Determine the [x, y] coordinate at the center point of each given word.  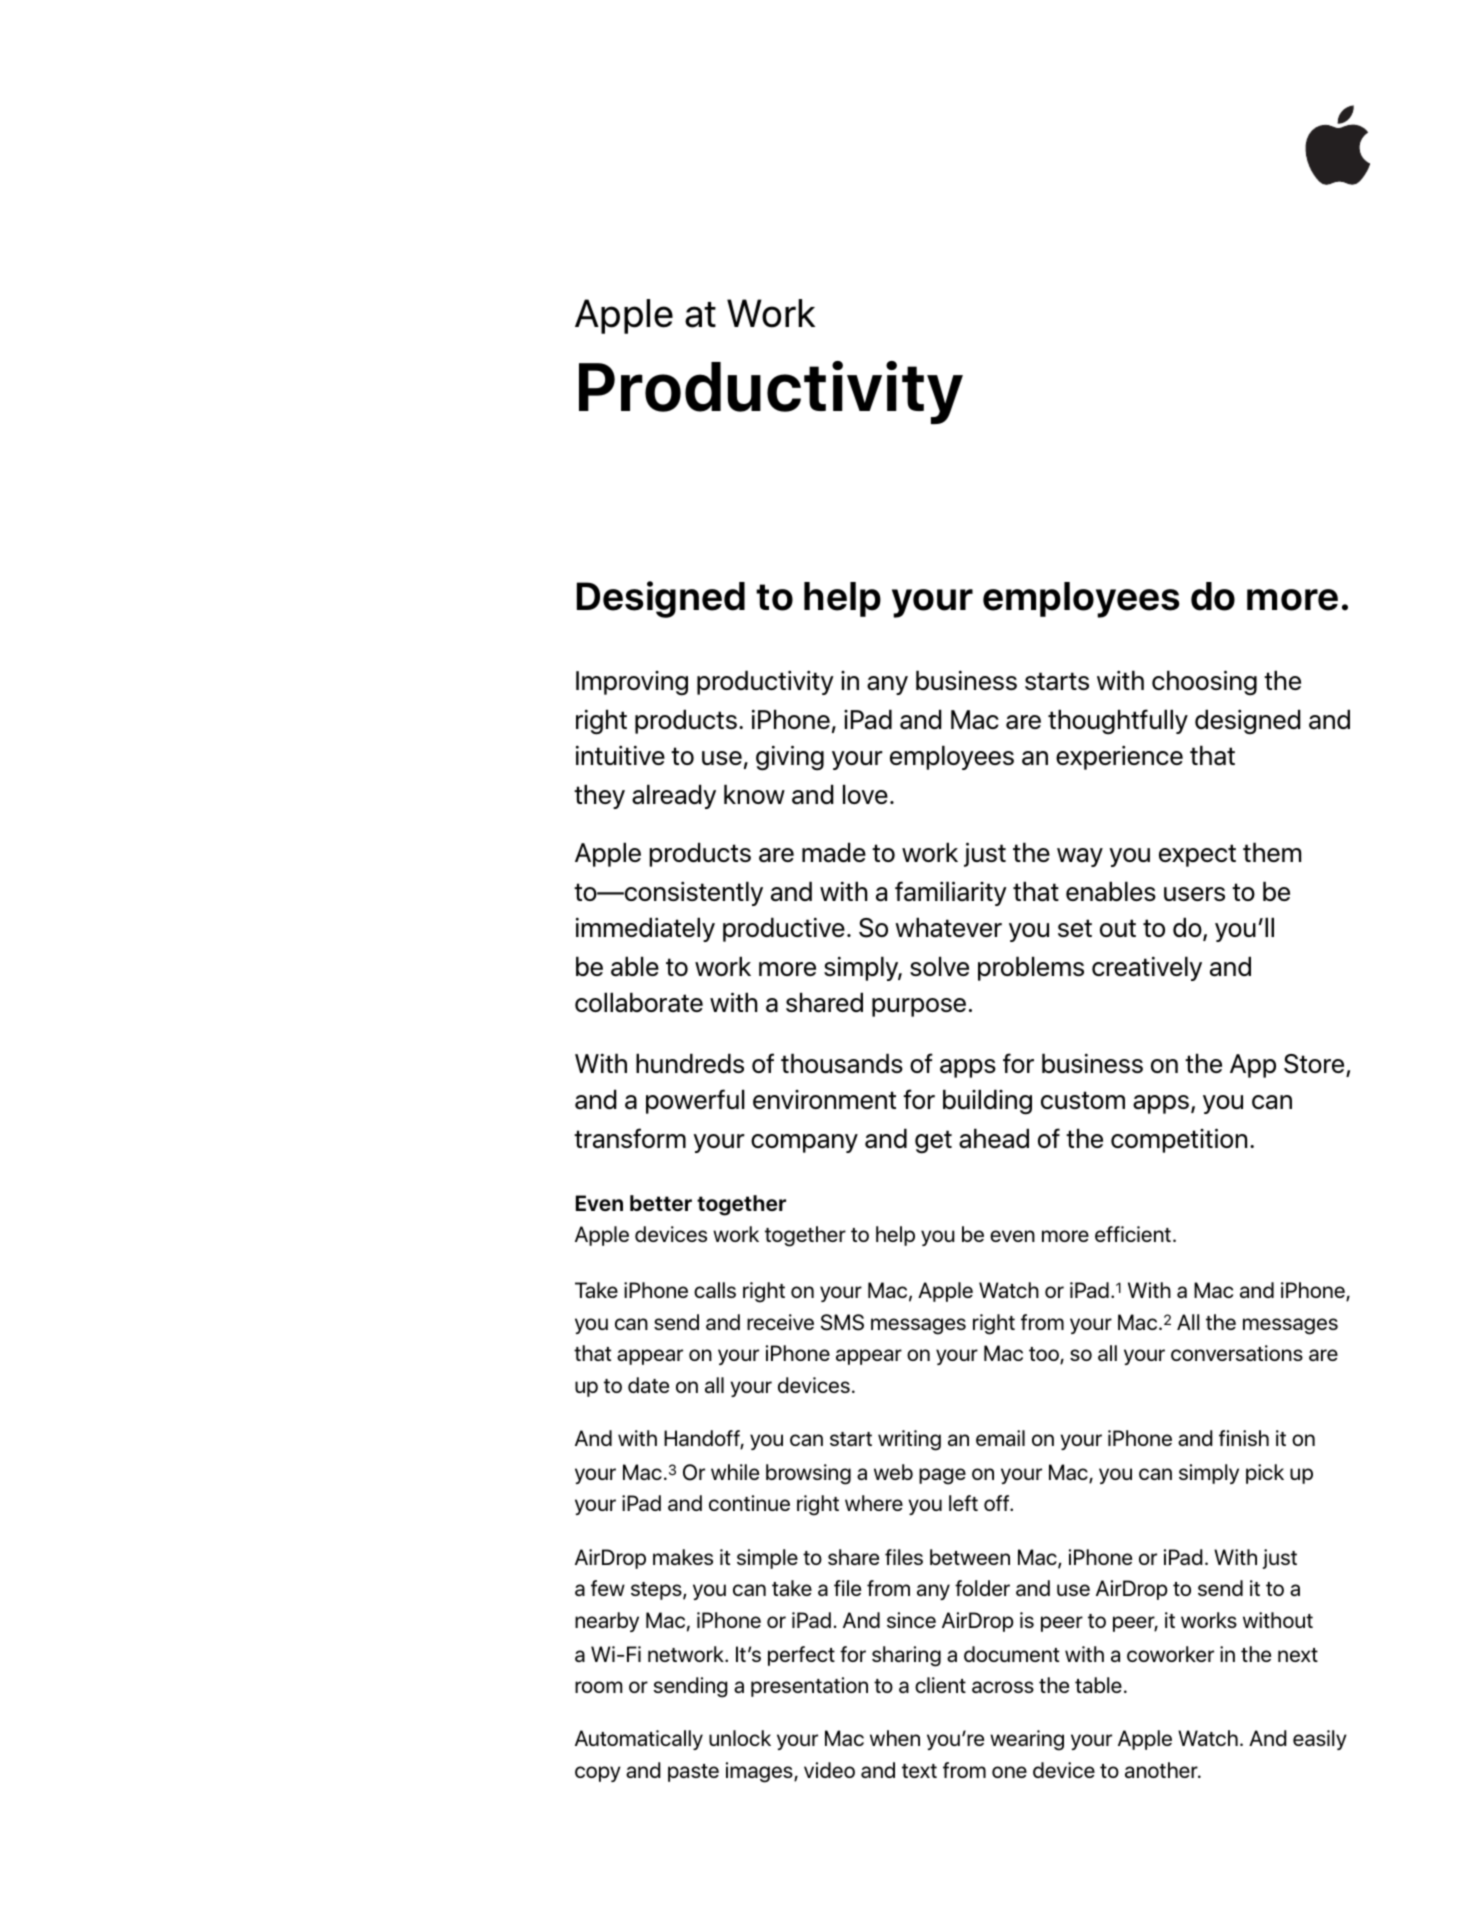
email [1000, 1438]
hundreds [690, 1063]
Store [1314, 1064]
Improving [632, 683]
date [648, 1385]
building [987, 1102]
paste [693, 1773]
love [865, 794]
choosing [1204, 683]
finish [1244, 1438]
